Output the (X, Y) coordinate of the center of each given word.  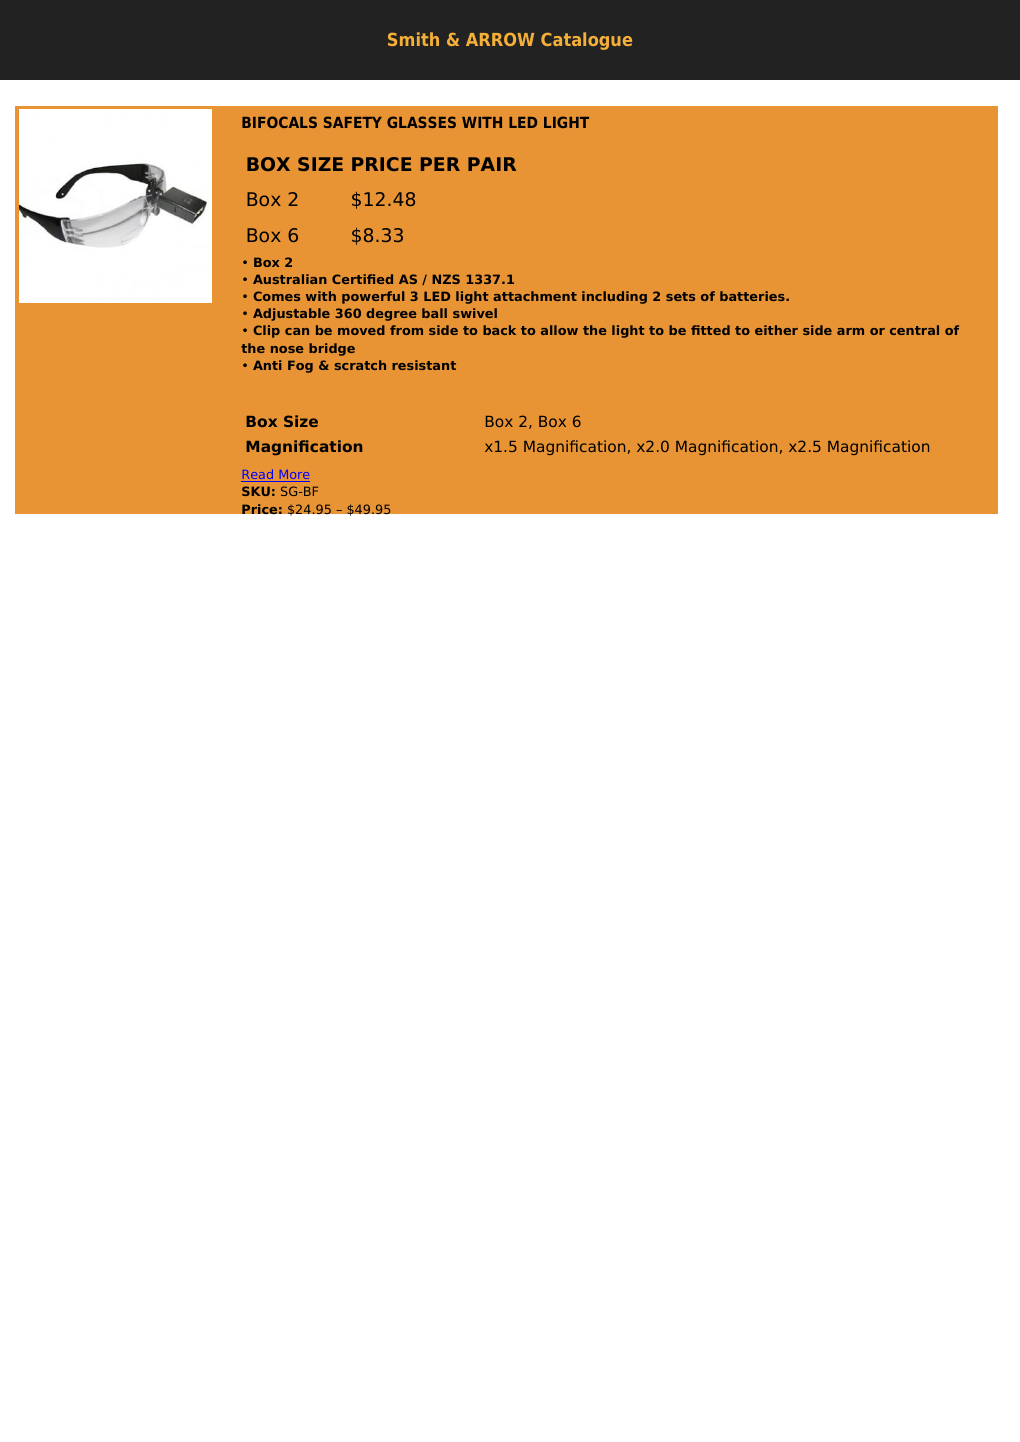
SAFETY (353, 122)
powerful (373, 297)
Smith (413, 39)
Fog (300, 366)
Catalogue (586, 41)
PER (440, 164)
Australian (290, 279)
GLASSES (421, 122)
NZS (446, 279)
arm (850, 331)
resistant (424, 365)
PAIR (492, 164)
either (776, 330)
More (293, 476)
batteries (753, 296)
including (614, 297)
